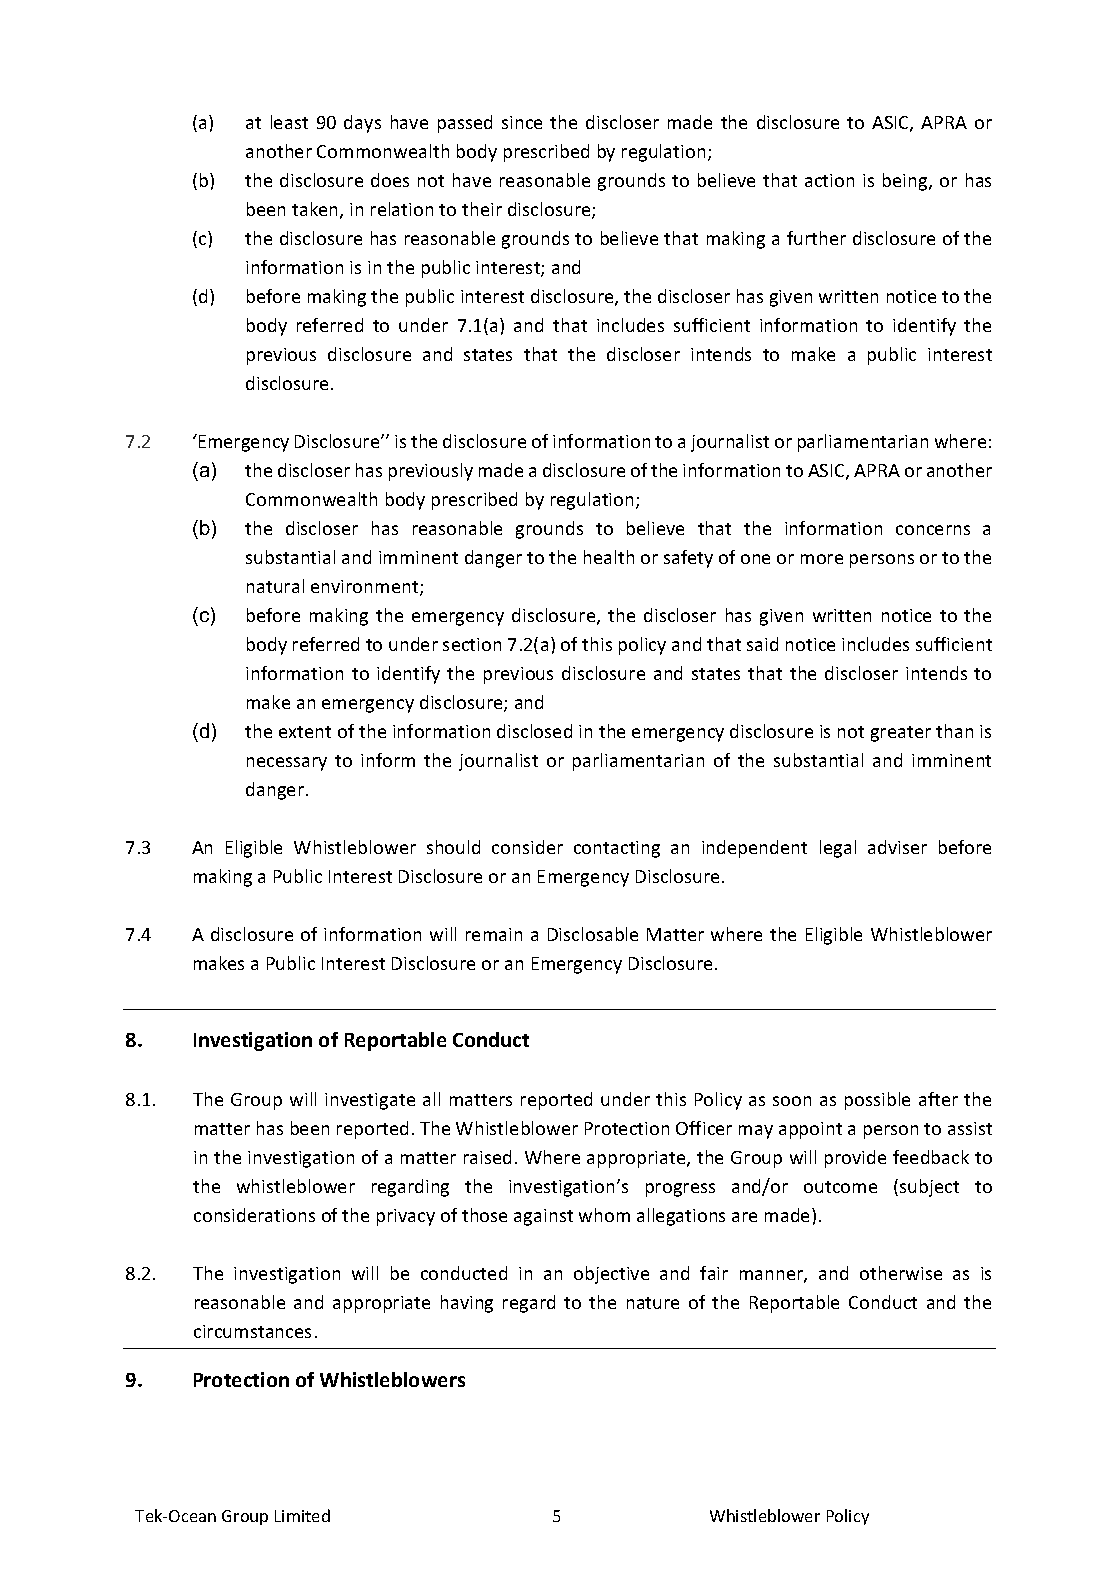 The width and height of the page is (1117, 1582). Describe the element at coordinates (897, 847) in the page. I see `adviser` at that location.
